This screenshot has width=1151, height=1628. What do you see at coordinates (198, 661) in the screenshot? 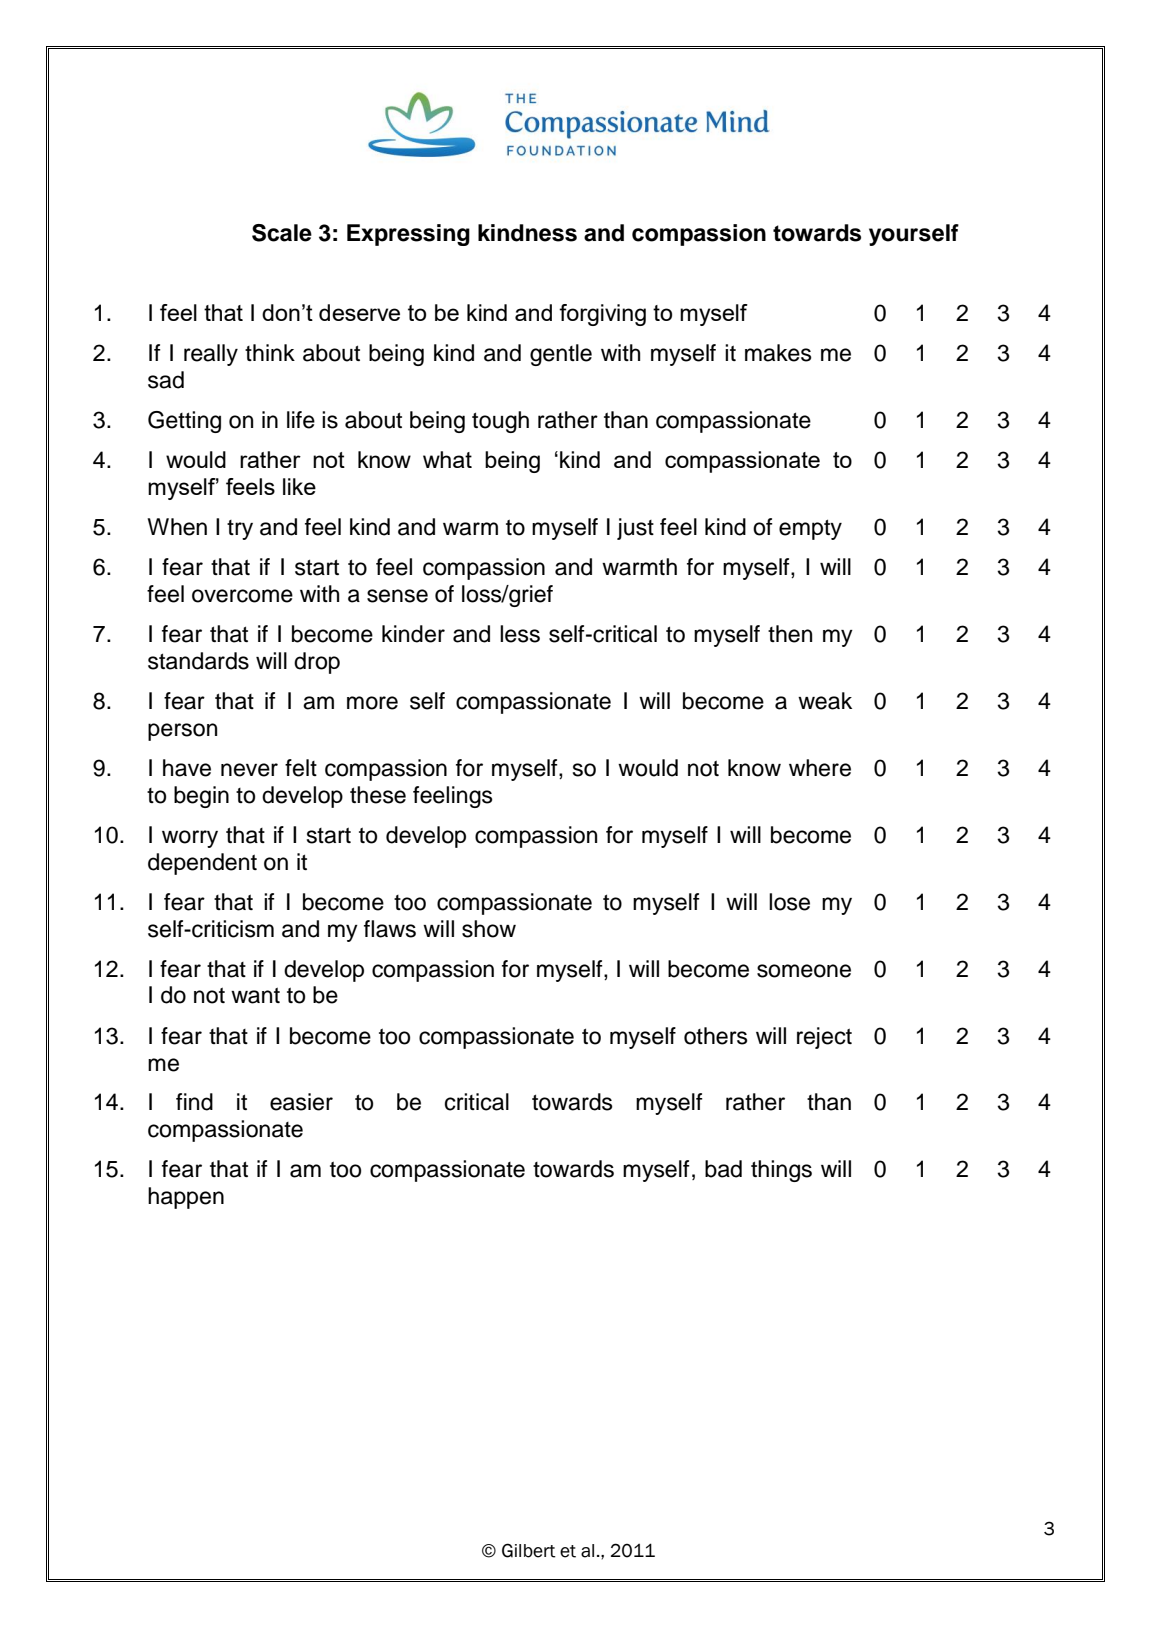
I see `standards` at bounding box center [198, 661].
